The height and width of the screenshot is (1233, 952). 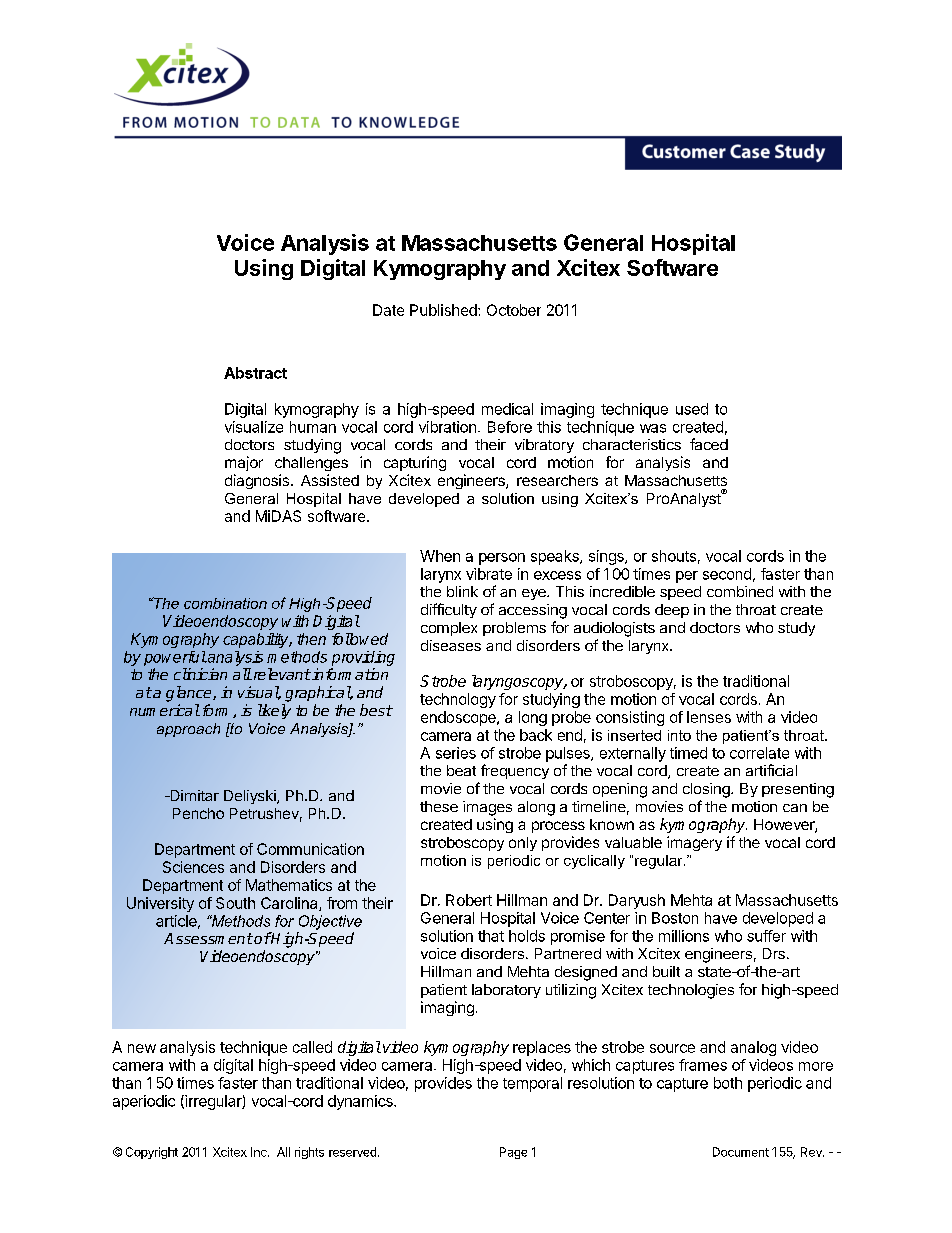 What do you see at coordinates (707, 790) in the screenshot?
I see `closing` at bounding box center [707, 790].
